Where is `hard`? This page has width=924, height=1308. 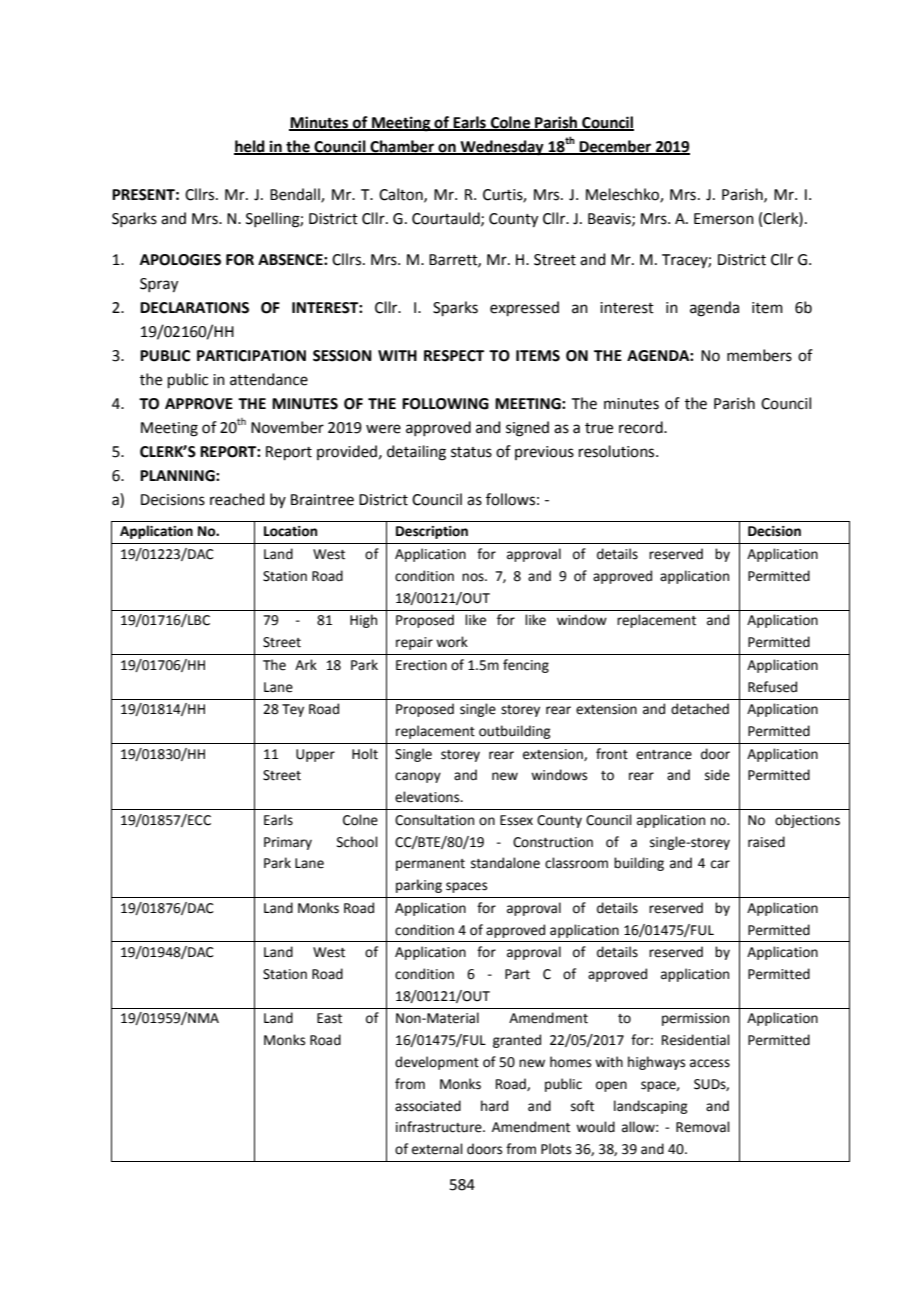
hard is located at coordinates (494, 1106).
